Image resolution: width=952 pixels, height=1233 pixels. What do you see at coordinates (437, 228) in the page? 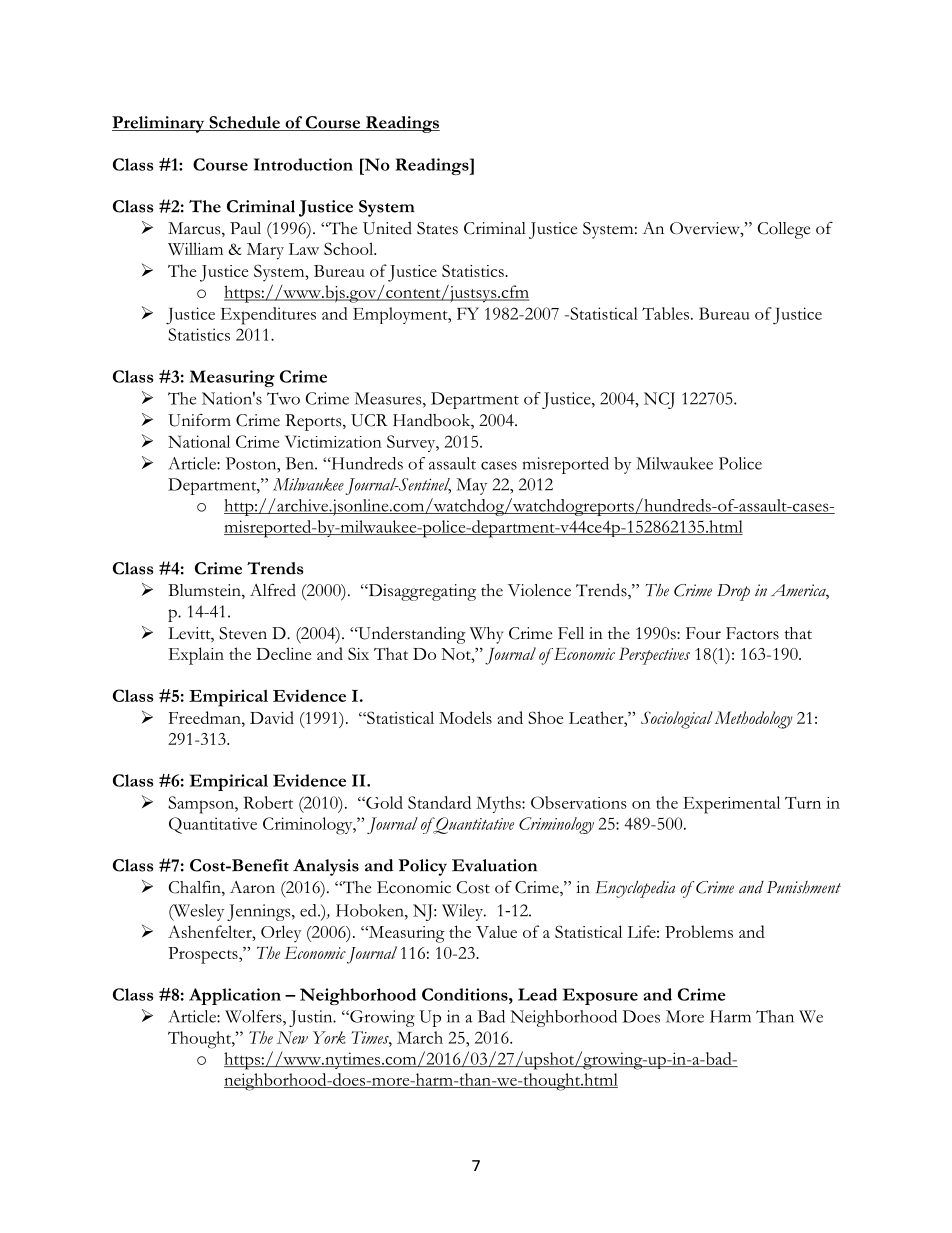
I see `States` at bounding box center [437, 228].
